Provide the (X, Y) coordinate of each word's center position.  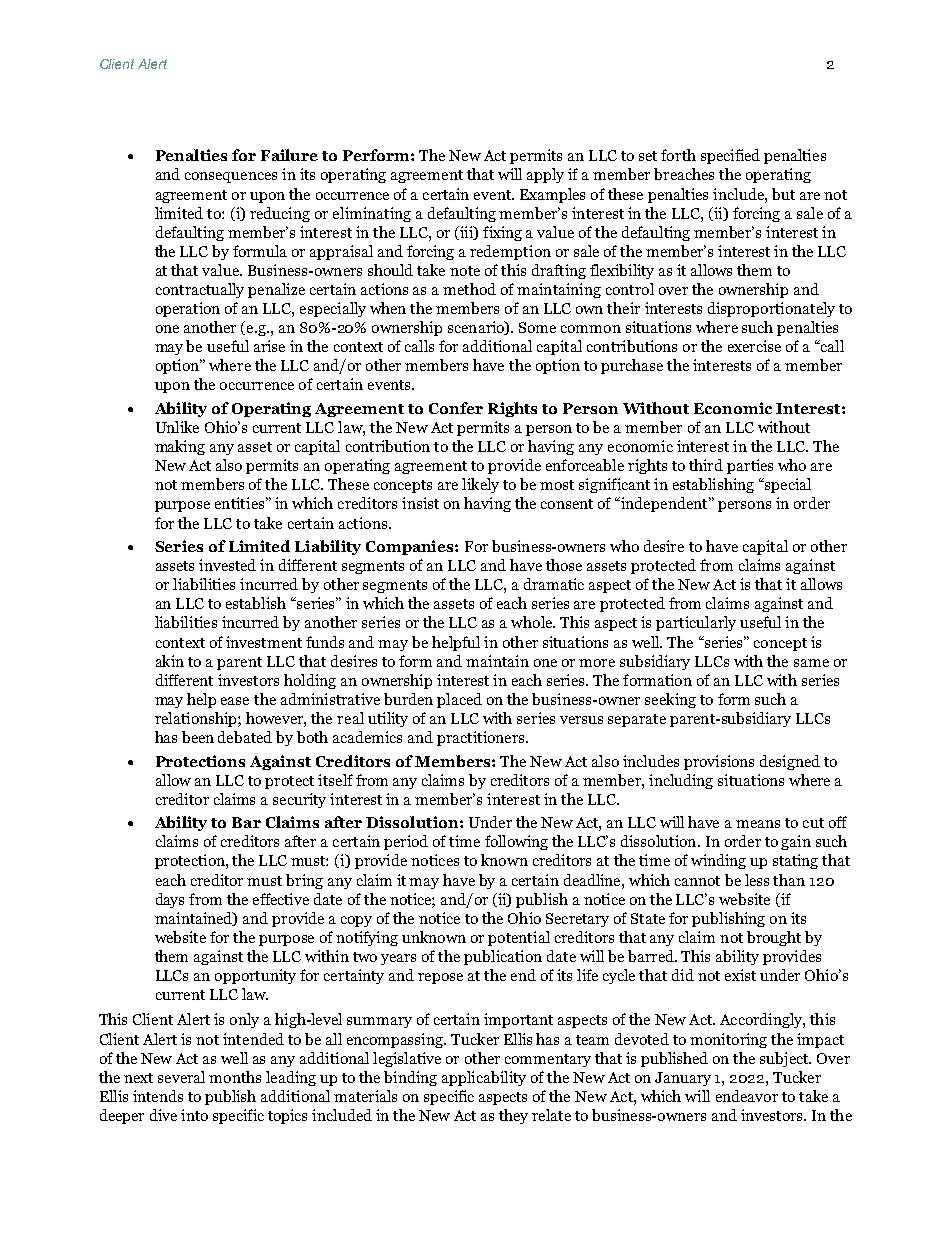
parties (750, 466)
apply (545, 175)
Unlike (177, 427)
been (198, 737)
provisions (719, 762)
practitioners (482, 738)
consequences (231, 177)
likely (480, 485)
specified (730, 156)
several (181, 1077)
